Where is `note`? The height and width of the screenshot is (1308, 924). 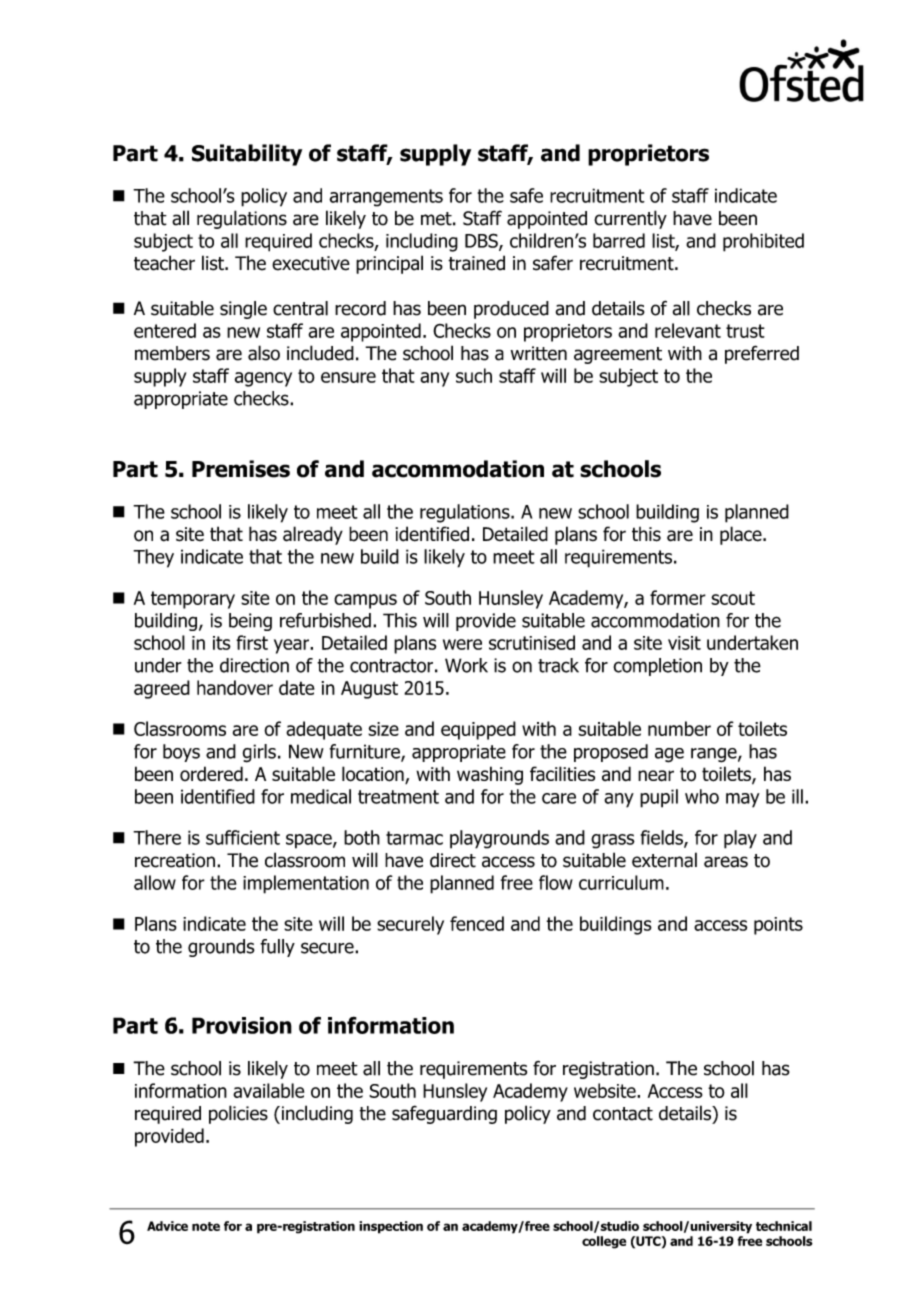
note is located at coordinates (206, 1226).
